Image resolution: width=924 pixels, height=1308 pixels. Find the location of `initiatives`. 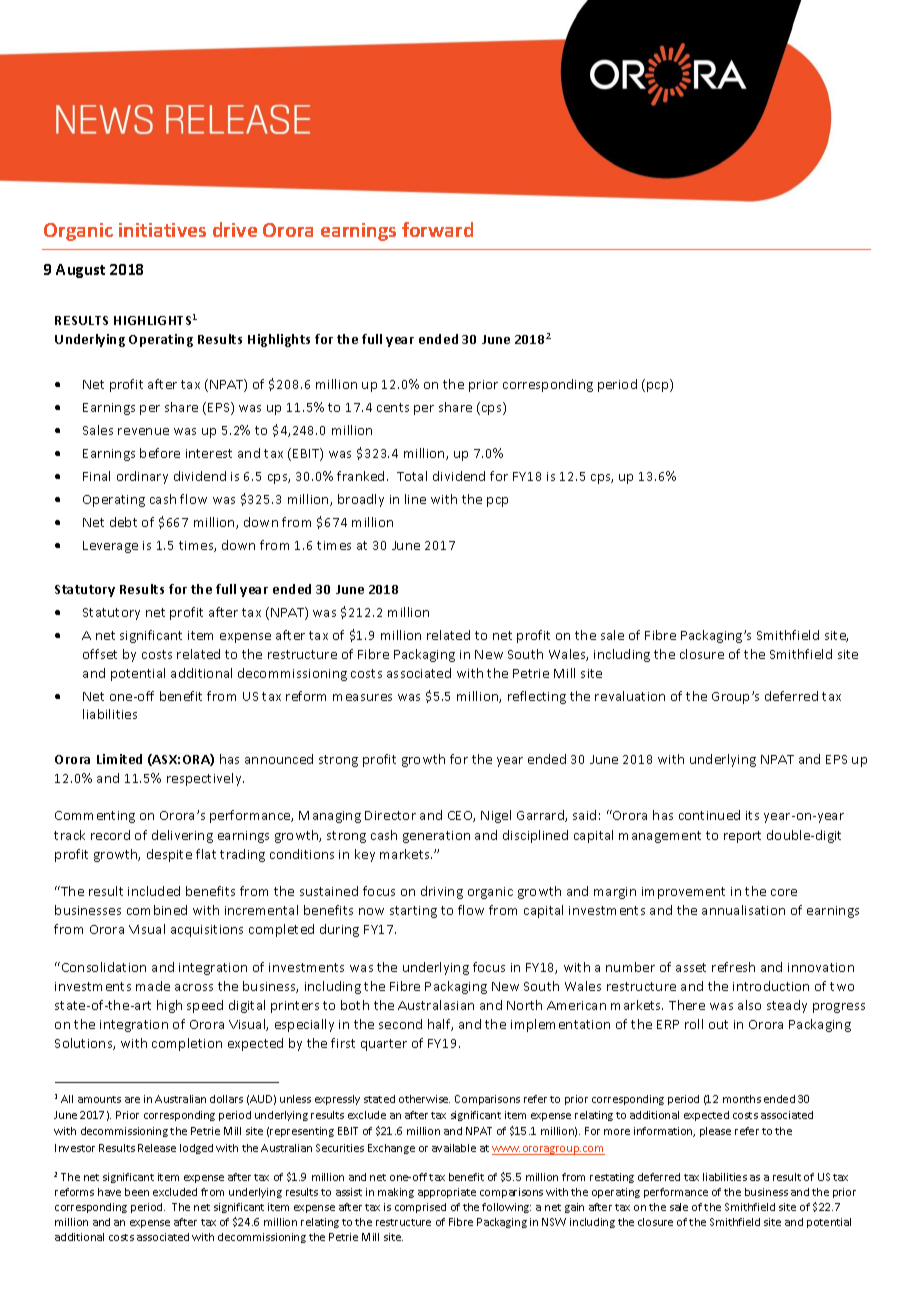

initiatives is located at coordinates (162, 230).
